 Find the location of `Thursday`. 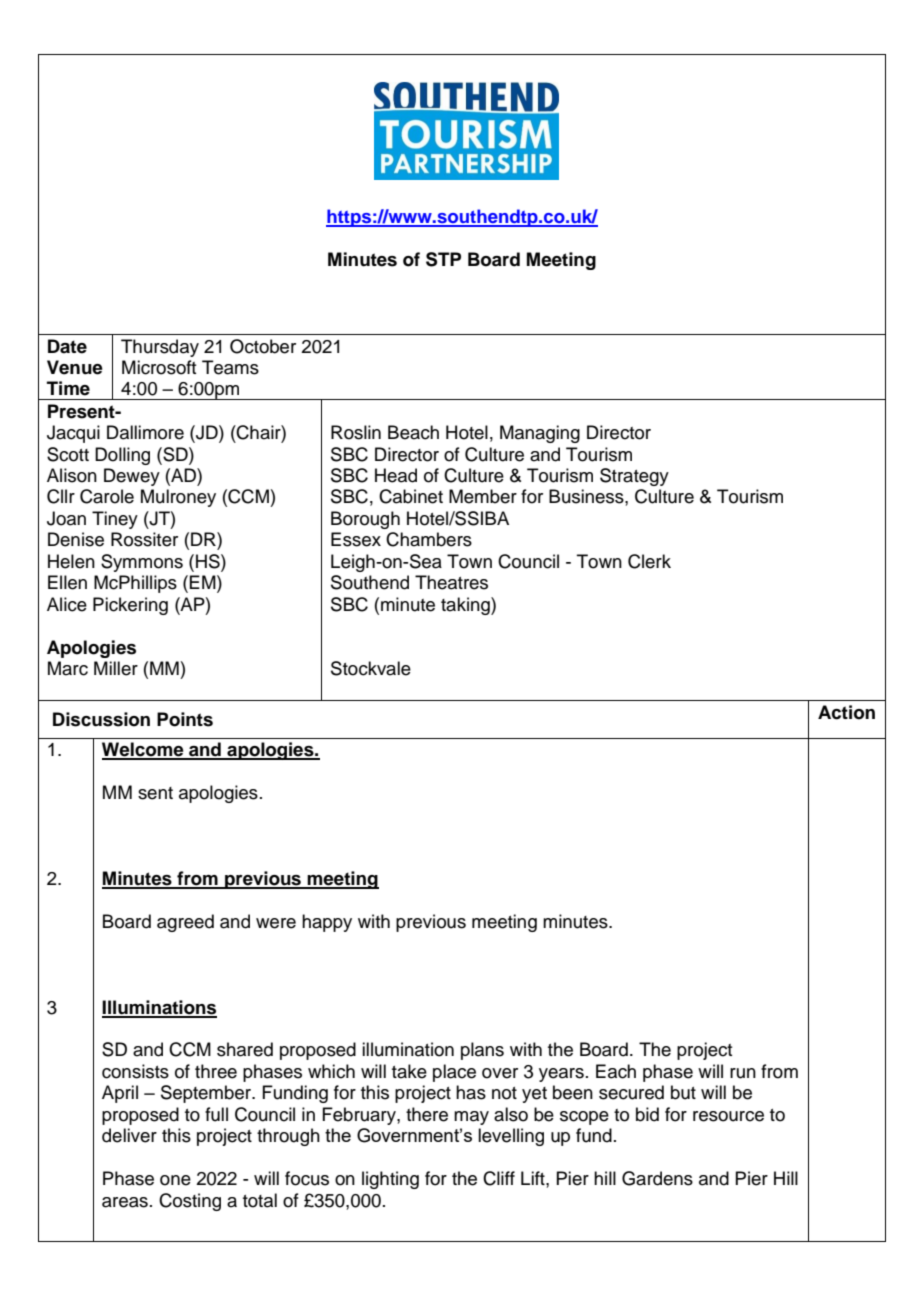

Thursday is located at coordinates (160, 348).
